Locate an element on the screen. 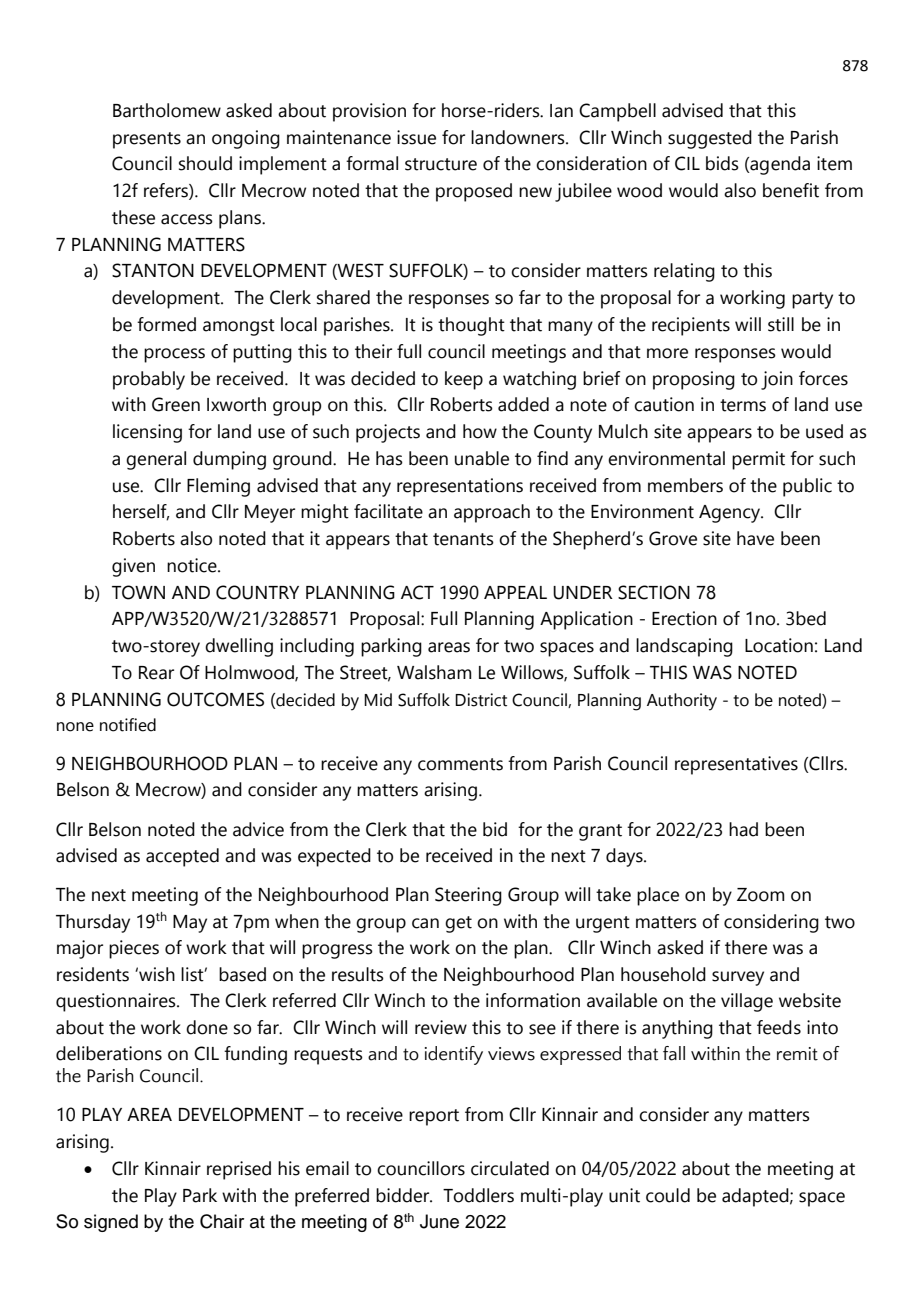 The image size is (924, 1308). Rear is located at coordinates (156, 673).
